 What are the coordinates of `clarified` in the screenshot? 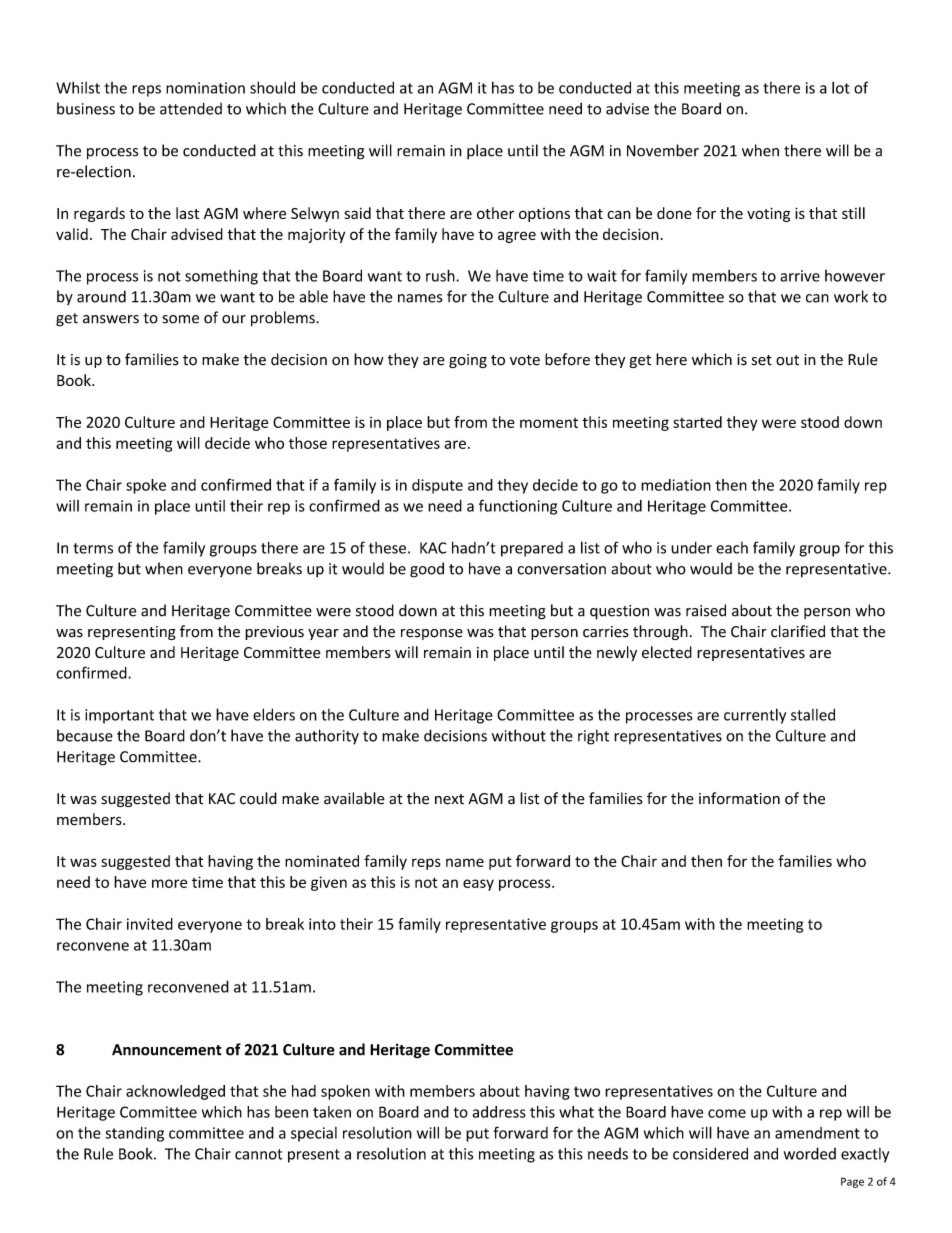 It's located at (798, 631).
